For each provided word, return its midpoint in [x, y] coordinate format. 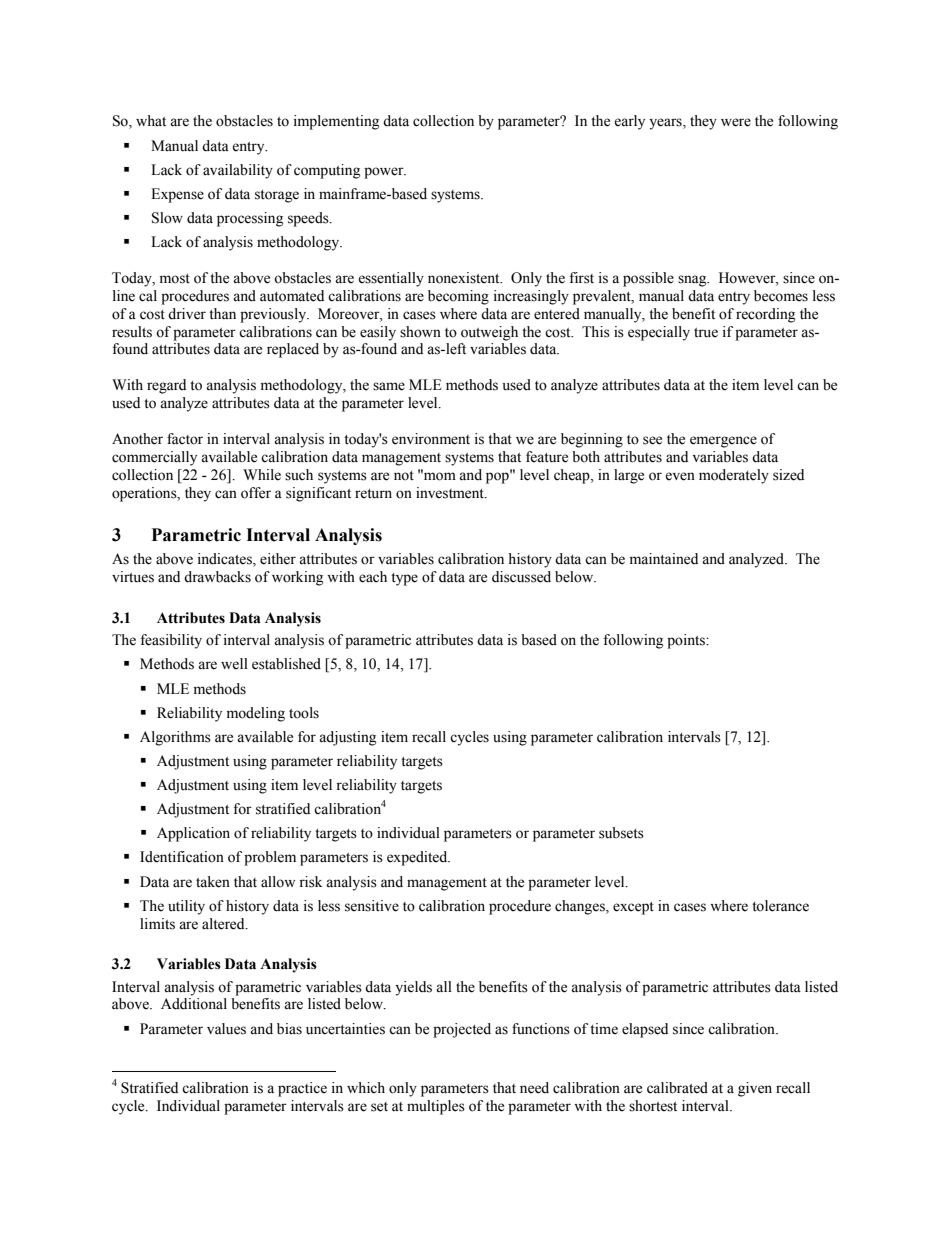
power [385, 173]
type [404, 579]
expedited [418, 858]
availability [238, 171]
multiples [436, 1107]
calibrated [677, 1088]
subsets [621, 833]
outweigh [489, 333]
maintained [664, 559]
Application [193, 834]
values [226, 1029]
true [706, 333]
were [736, 122]
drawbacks [217, 577]
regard [166, 386]
